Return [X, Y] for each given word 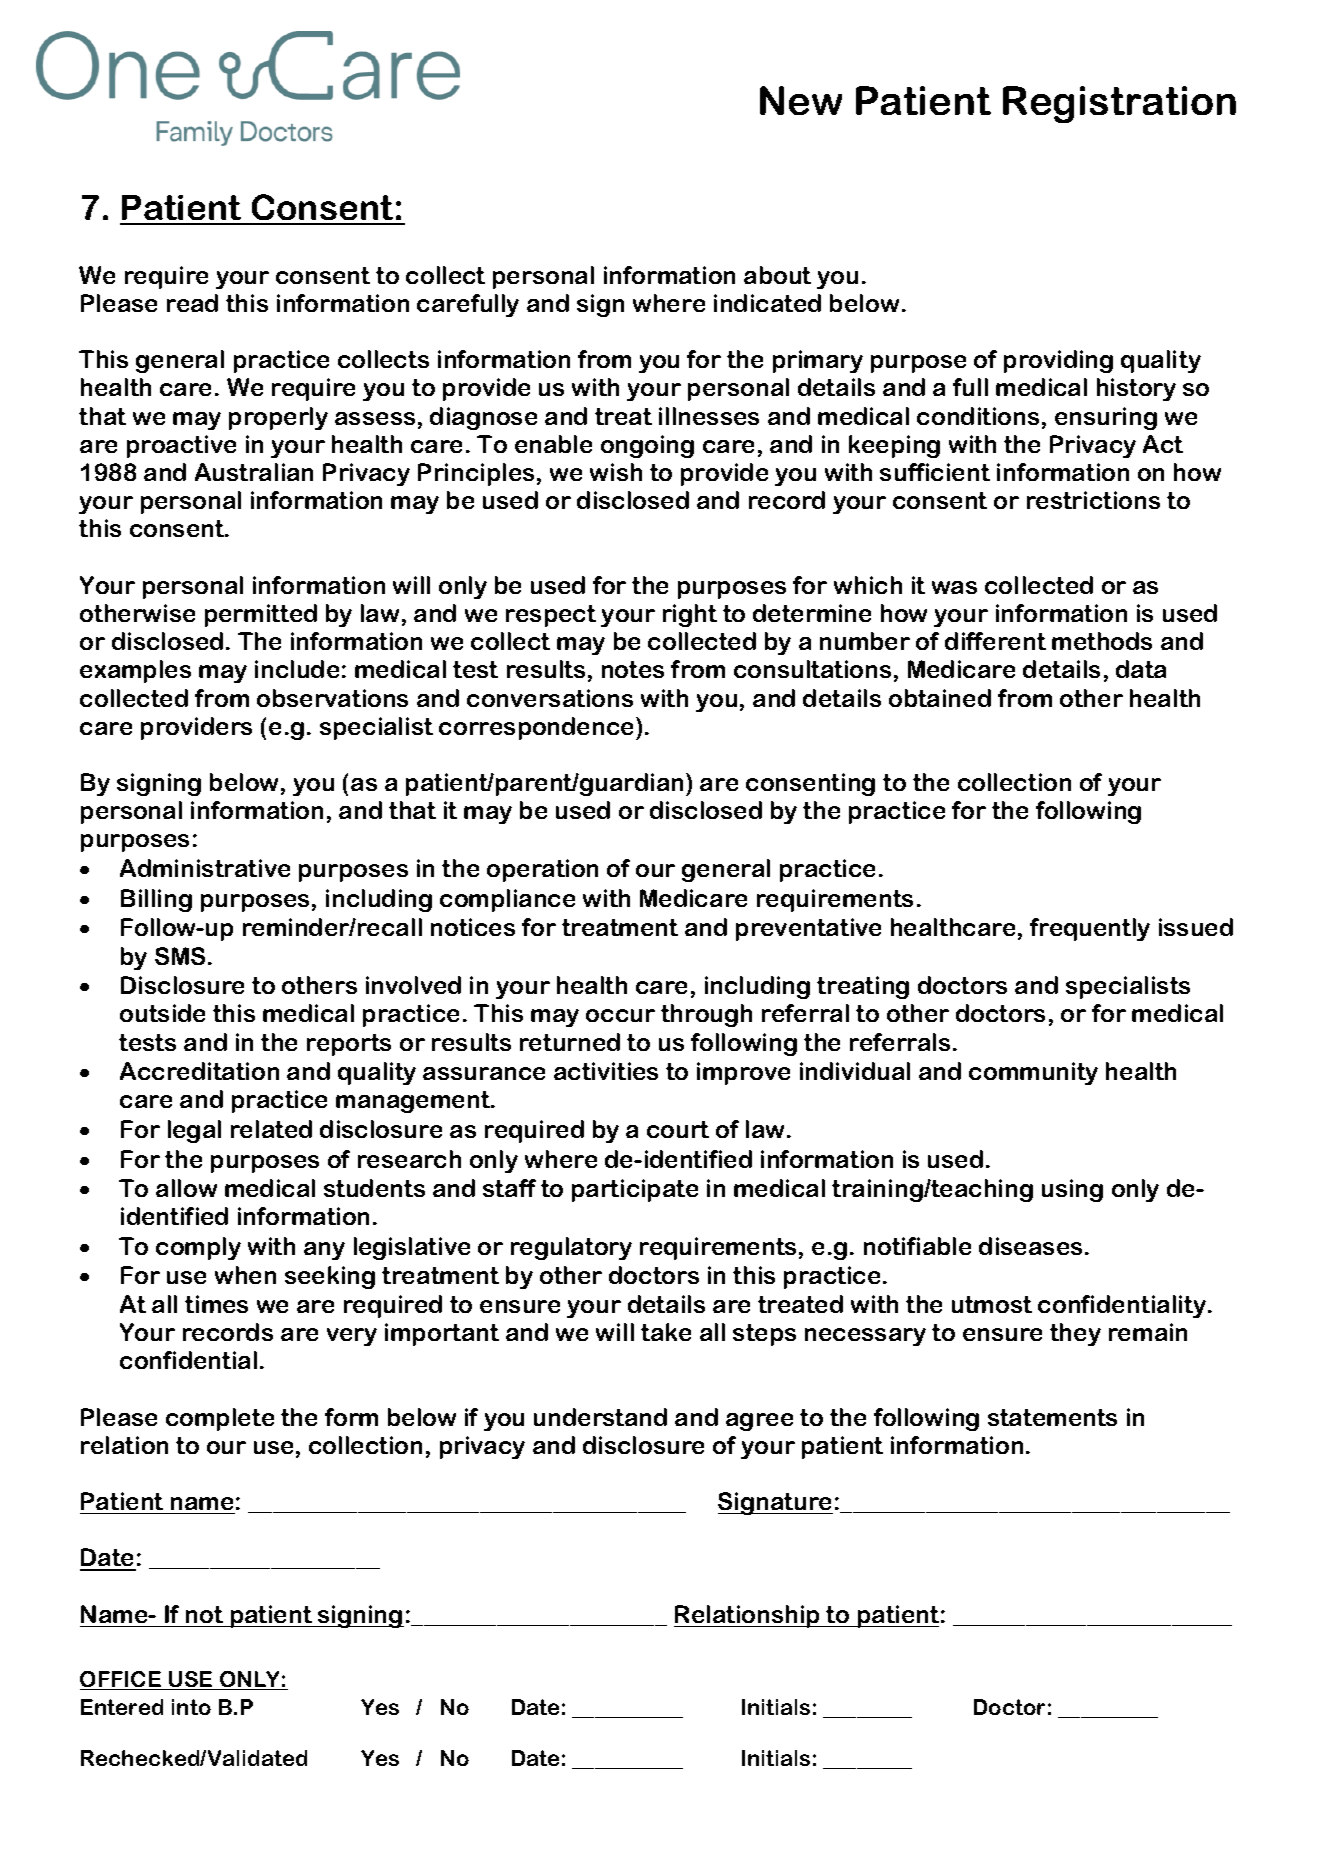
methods [1102, 641]
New [801, 100]
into [191, 1707]
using [1072, 1190]
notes [633, 669]
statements [1052, 1417]
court [678, 1129]
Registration [1119, 104]
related [271, 1129]
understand [600, 1417]
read [192, 303]
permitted [261, 615]
